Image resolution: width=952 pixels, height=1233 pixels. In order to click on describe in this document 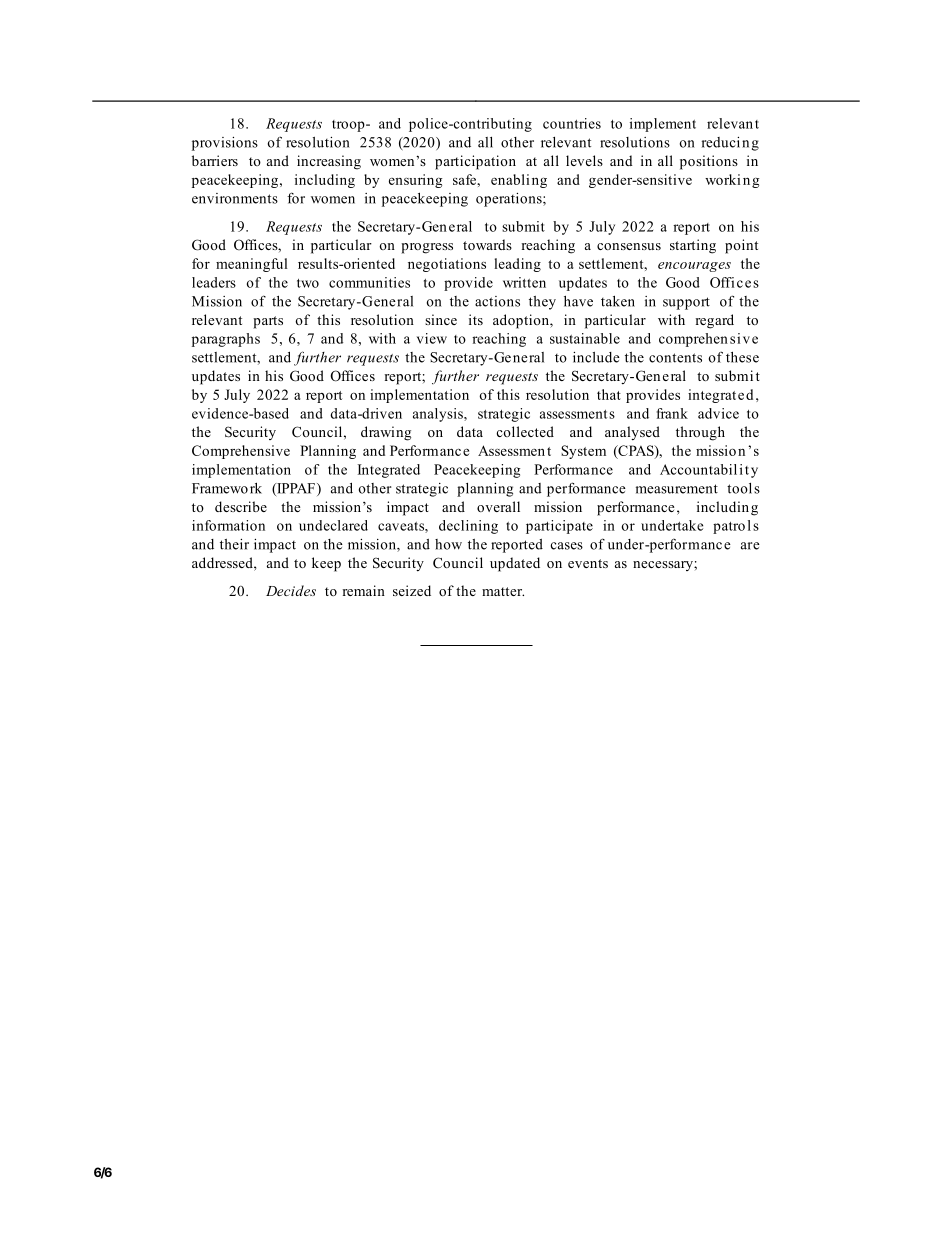, I will do `click(241, 506)`.
